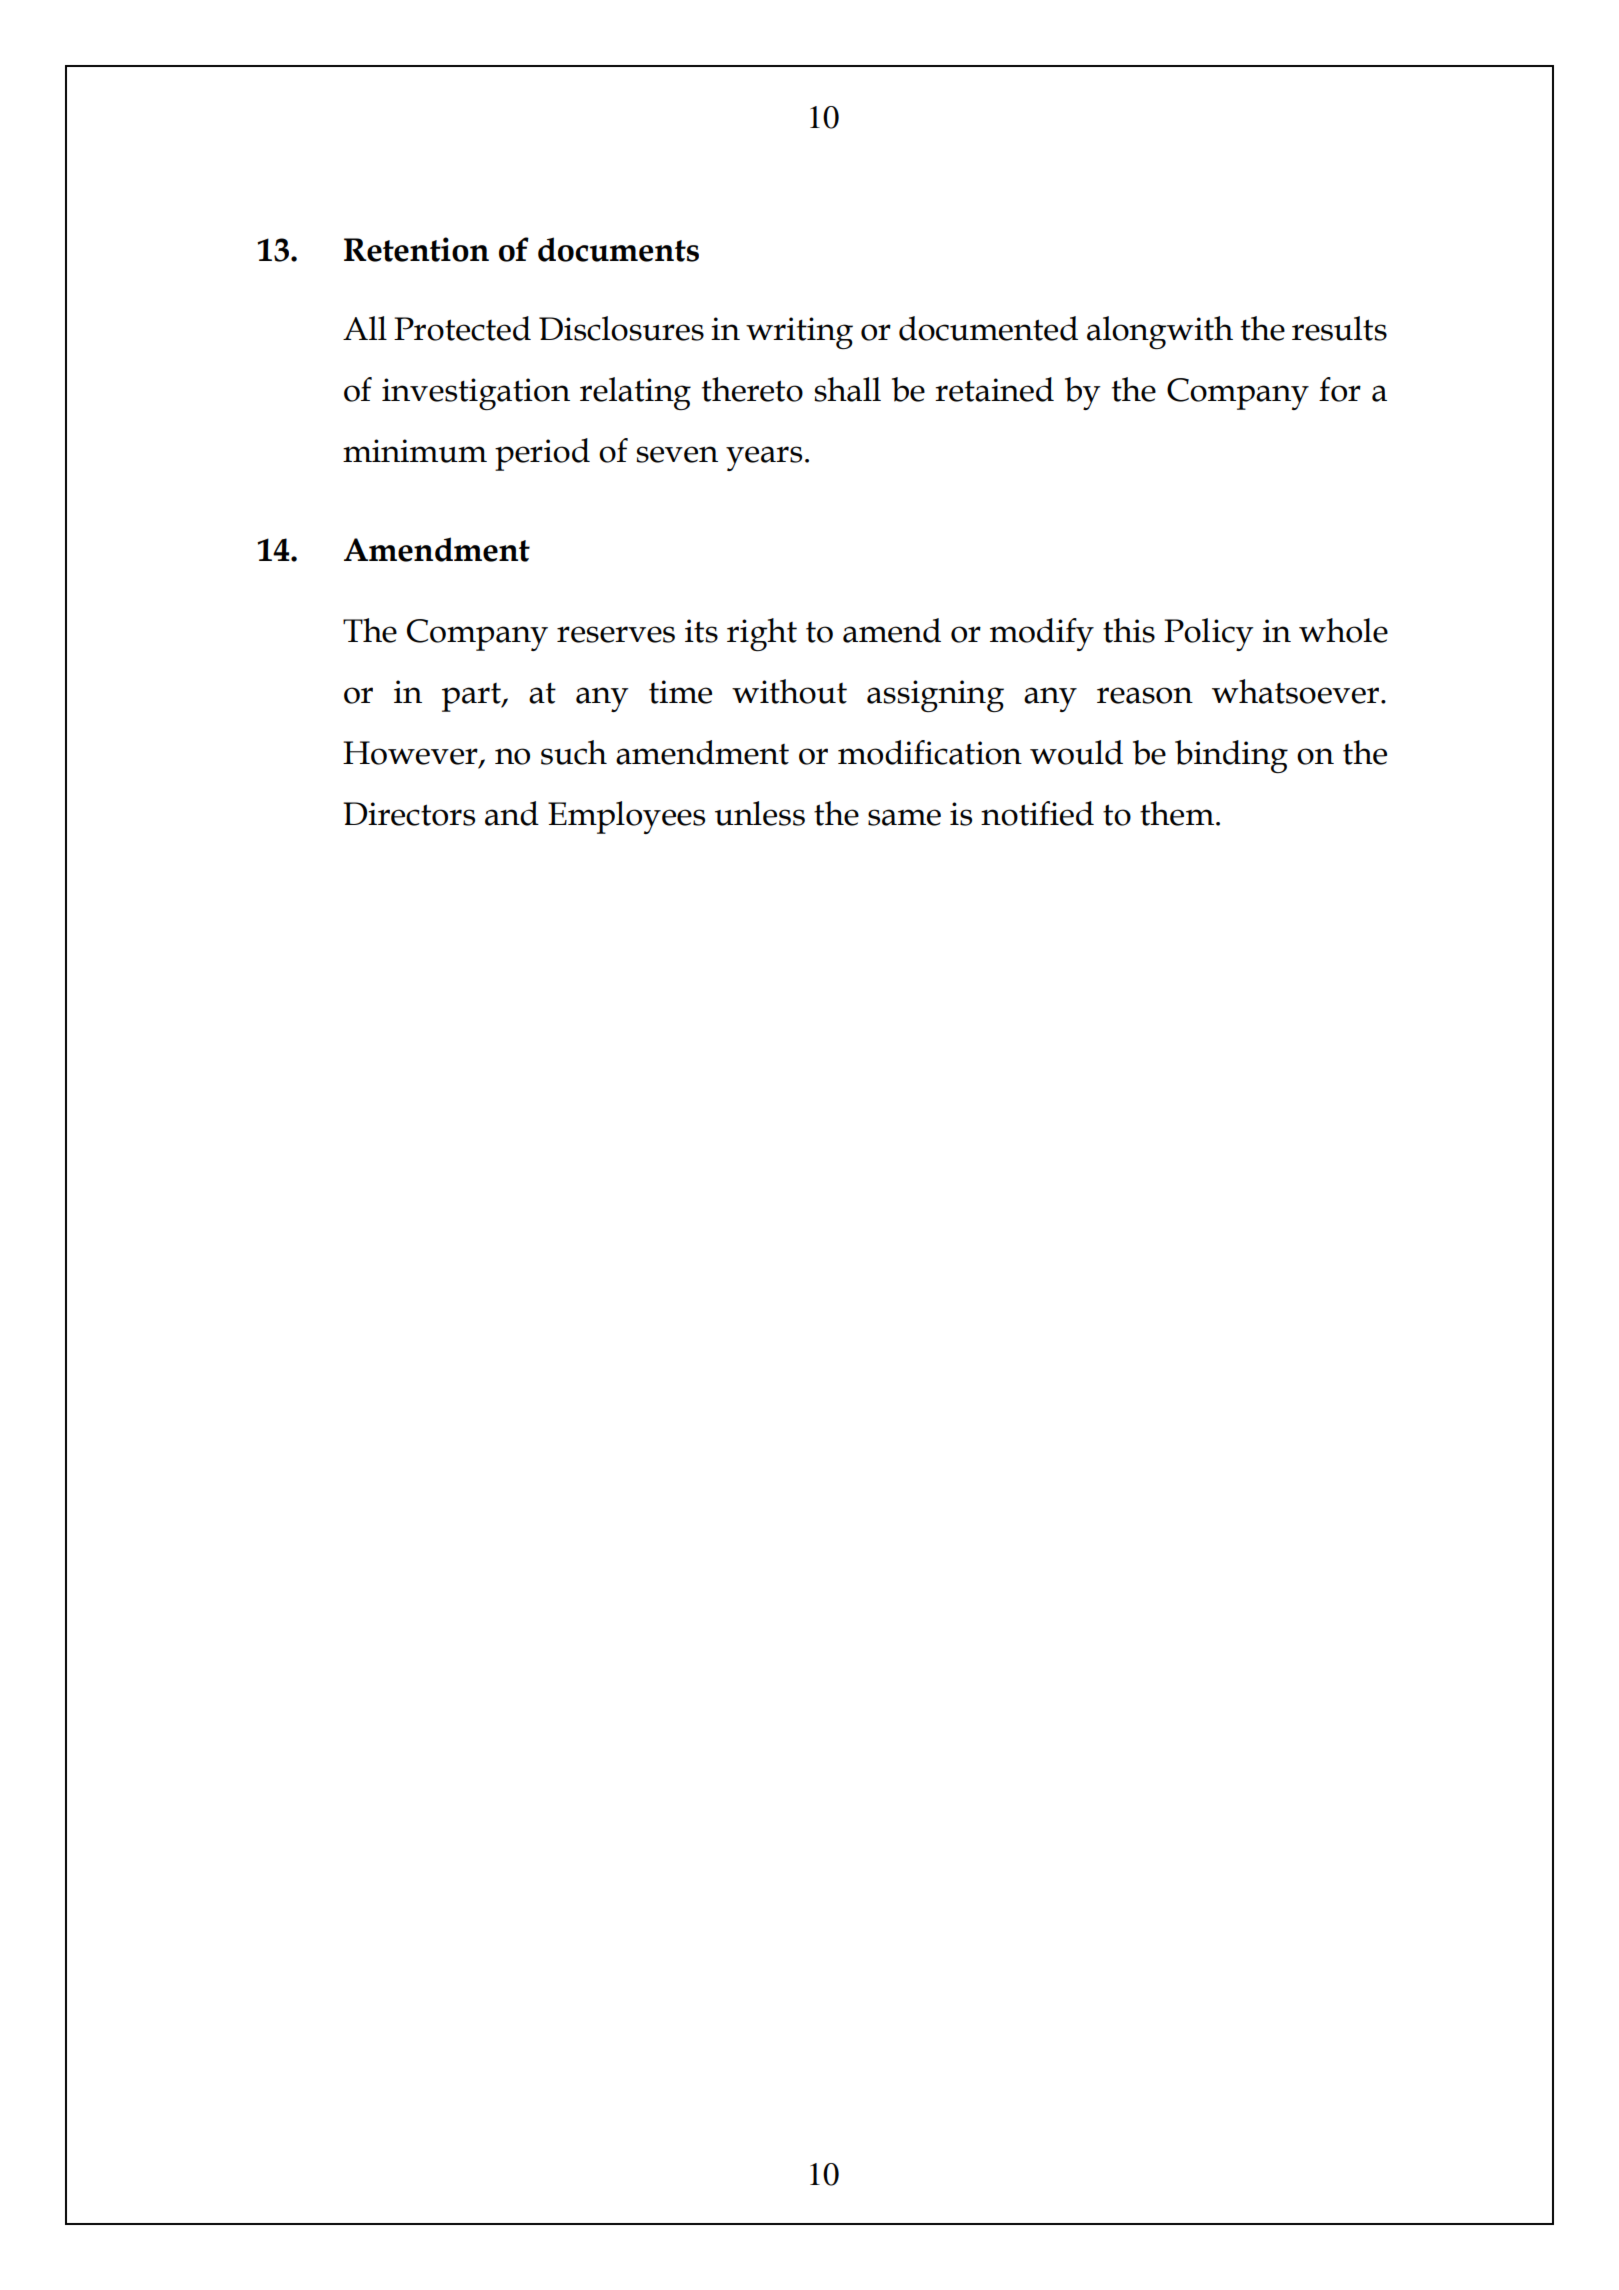  I want to click on writing, so click(799, 333).
